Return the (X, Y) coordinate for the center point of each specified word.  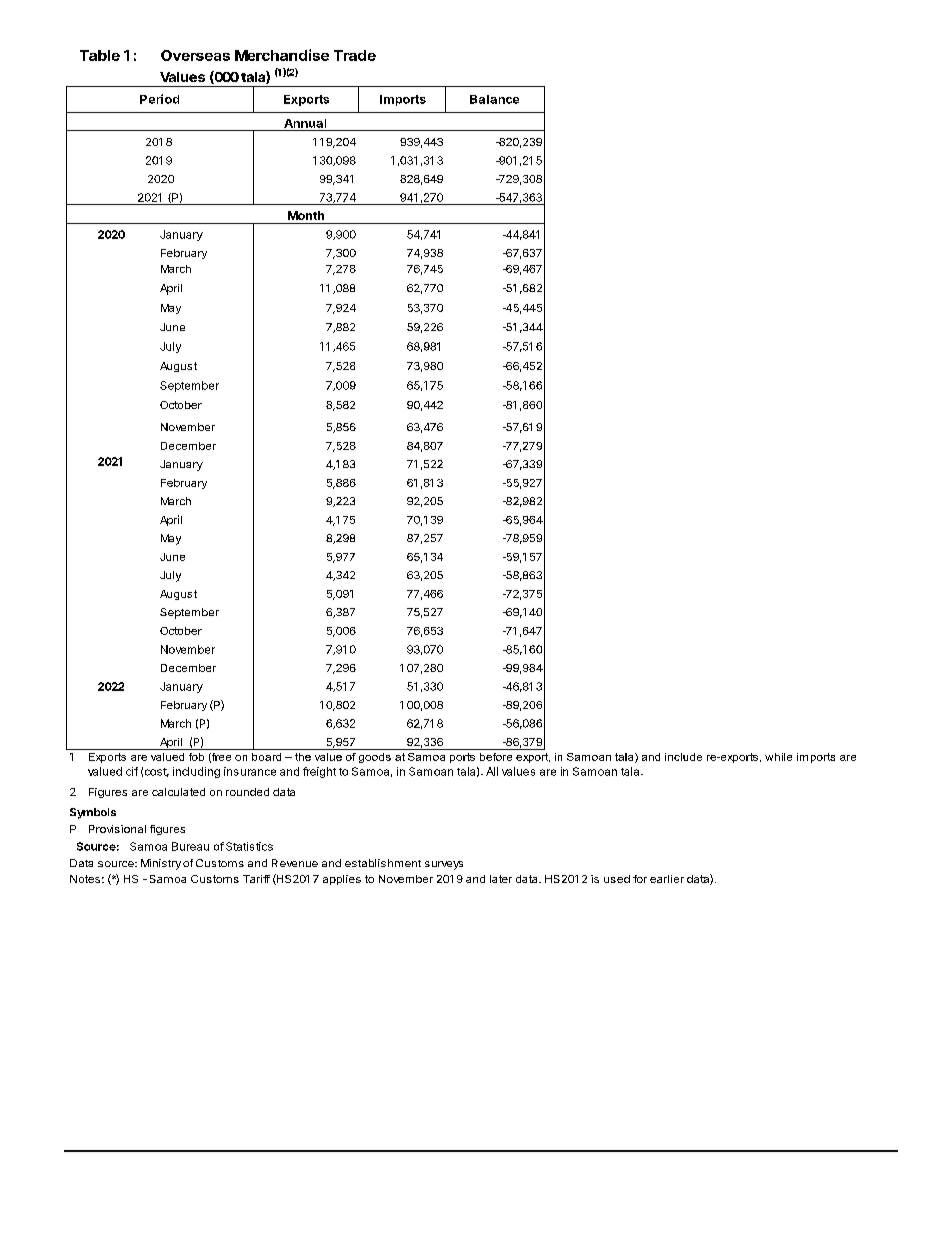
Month (306, 215)
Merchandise (282, 55)
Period (159, 99)
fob (196, 757)
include (683, 757)
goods (375, 758)
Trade (355, 55)
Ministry (161, 864)
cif (132, 771)
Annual (305, 123)
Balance (494, 99)
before (496, 757)
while (778, 757)
